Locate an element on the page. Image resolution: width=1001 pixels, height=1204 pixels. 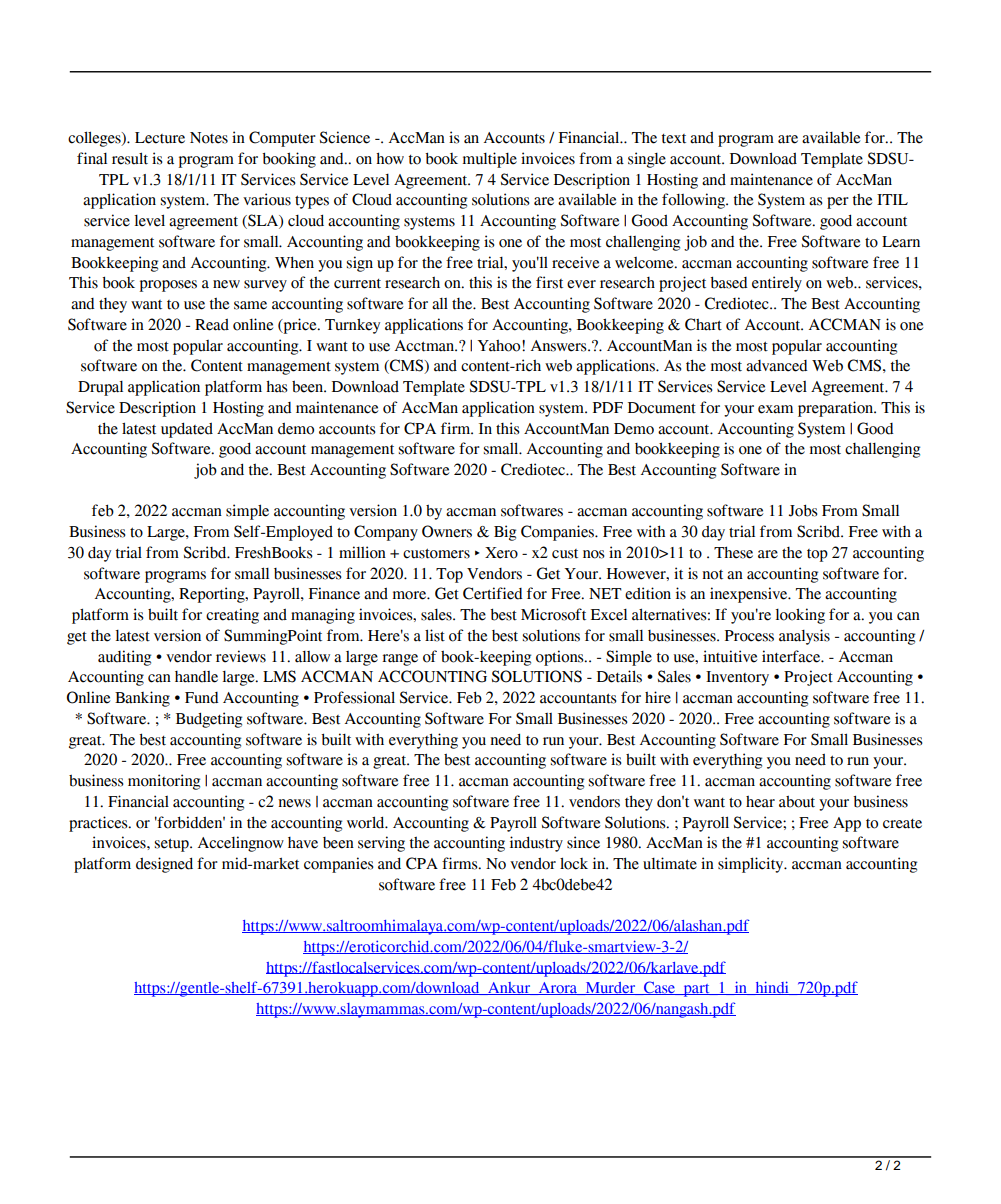
entirely is located at coordinates (777, 284).
